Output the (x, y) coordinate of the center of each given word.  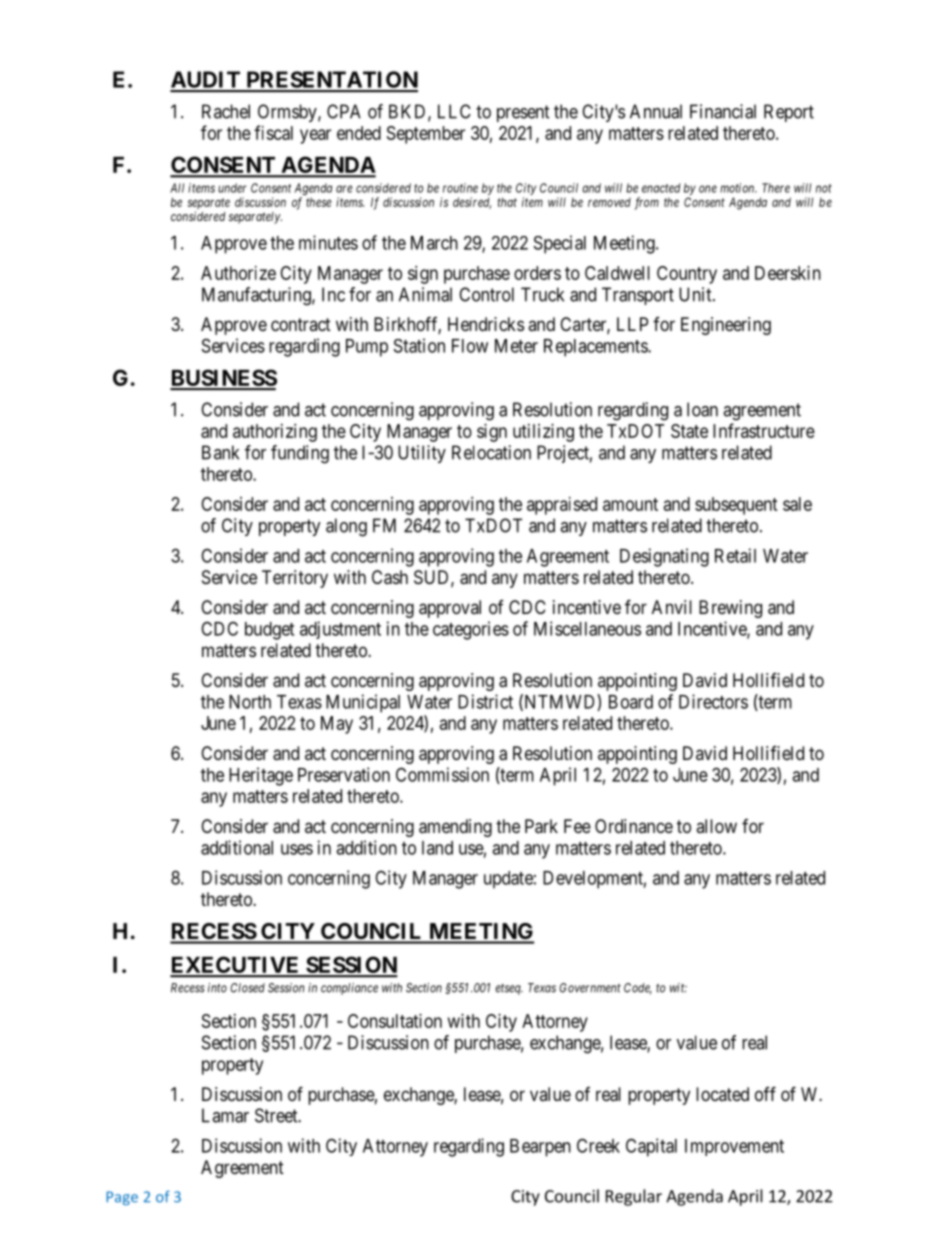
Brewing (730, 609)
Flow (470, 346)
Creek (598, 1145)
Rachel (226, 111)
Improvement (734, 1147)
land (437, 848)
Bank (220, 452)
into (217, 988)
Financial (723, 111)
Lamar (225, 1115)
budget (269, 631)
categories (471, 630)
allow (716, 826)
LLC (454, 111)
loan (702, 409)
